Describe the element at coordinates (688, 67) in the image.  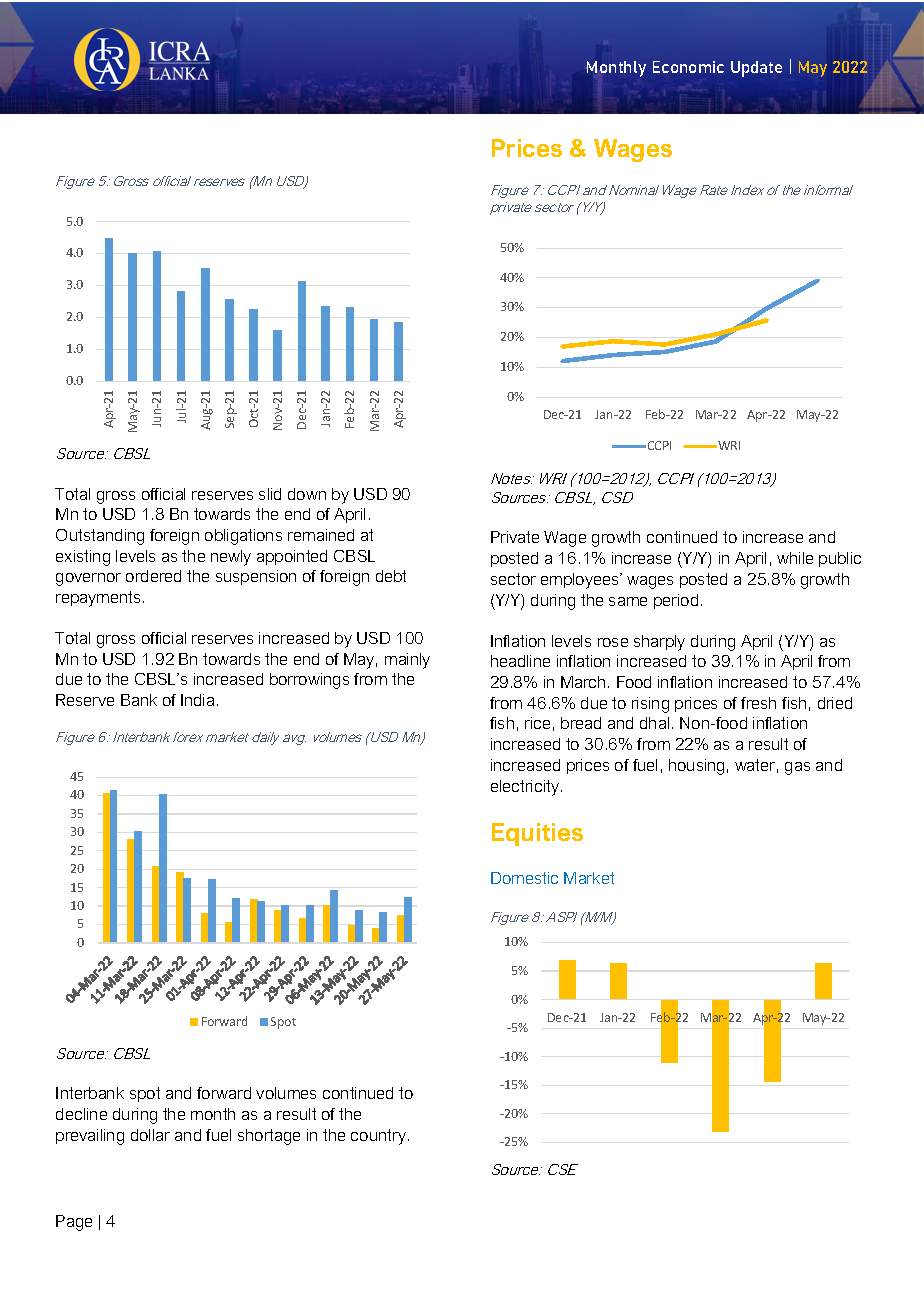
I see `Economic` at that location.
